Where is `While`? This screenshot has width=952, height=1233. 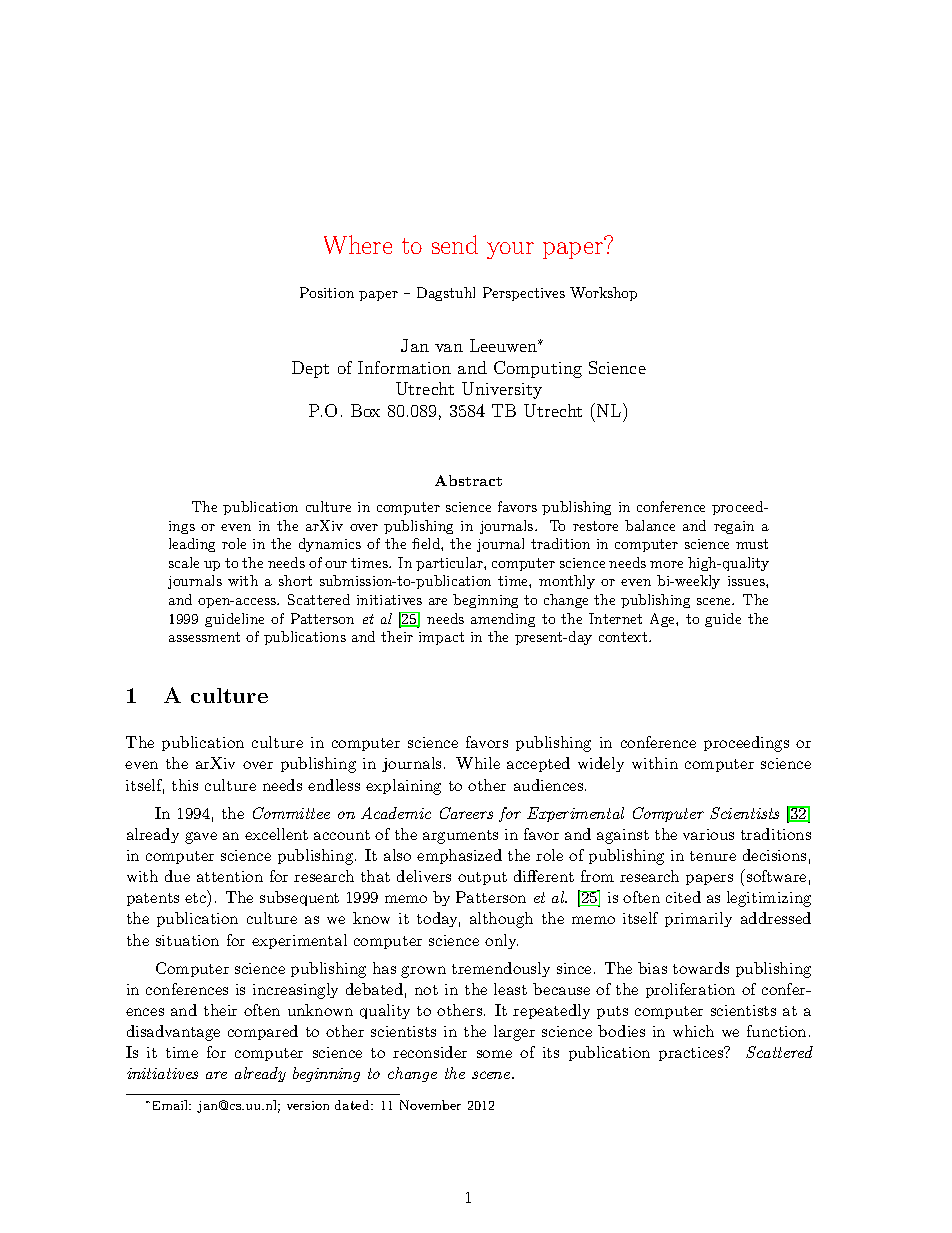
While is located at coordinates (478, 763).
